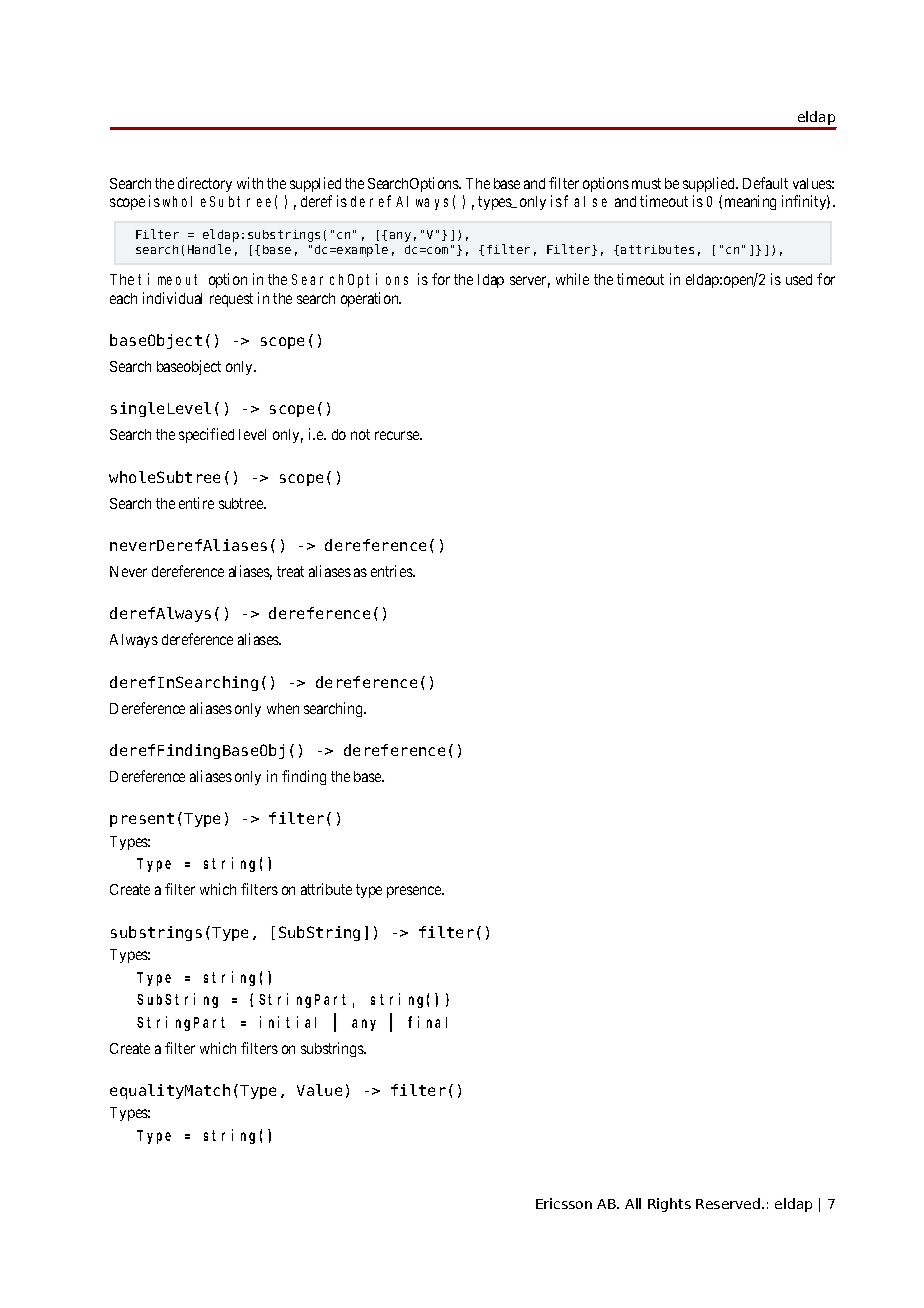  I want to click on Reserved, so click(729, 1203).
